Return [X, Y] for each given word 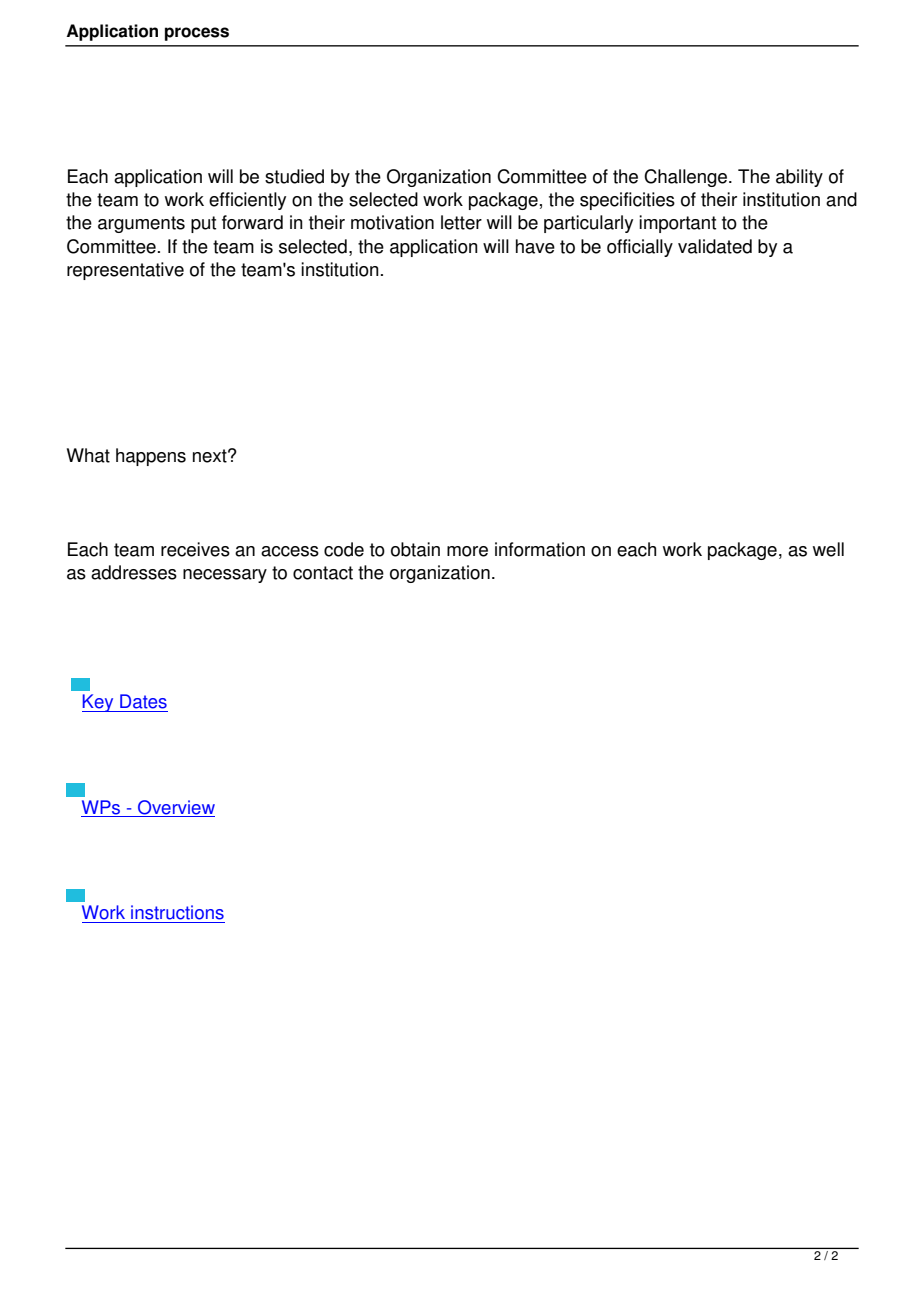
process [197, 34]
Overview [176, 807]
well [828, 549]
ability [799, 178]
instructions [177, 912]
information [540, 549]
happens [151, 457]
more [467, 551]
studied [294, 176]
